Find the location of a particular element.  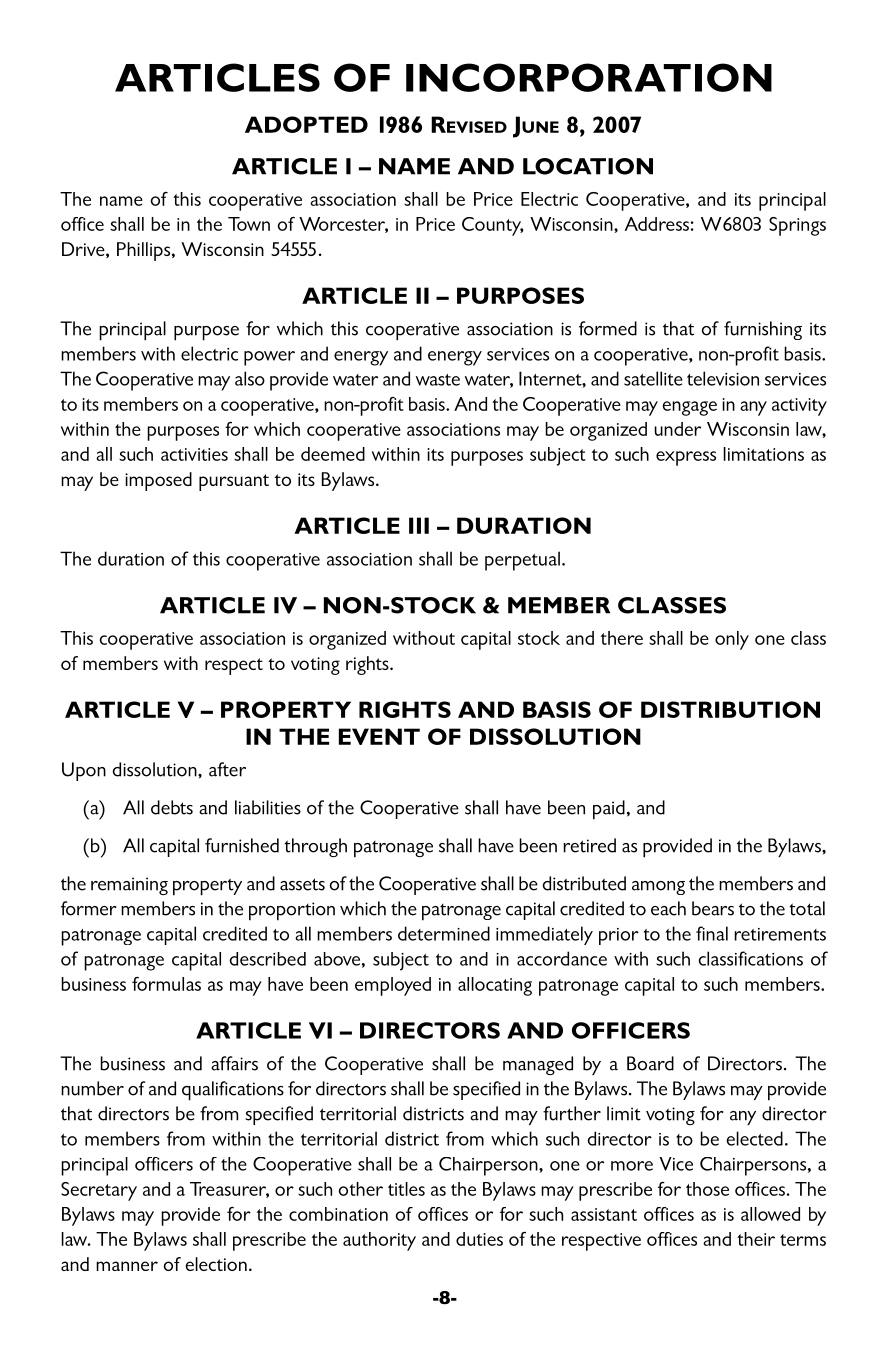

waste is located at coordinates (438, 380).
